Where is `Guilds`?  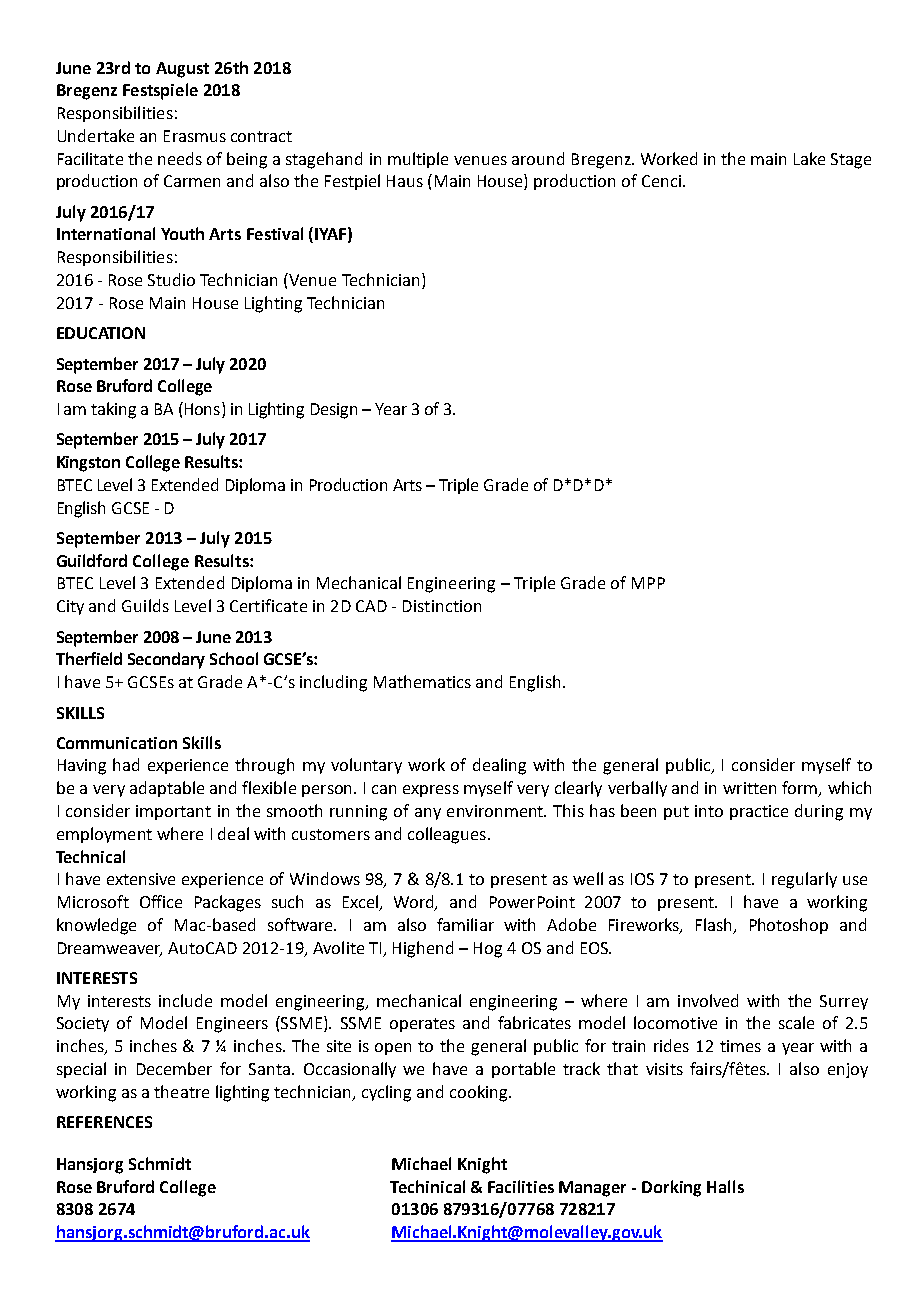
Guilds is located at coordinates (145, 605).
